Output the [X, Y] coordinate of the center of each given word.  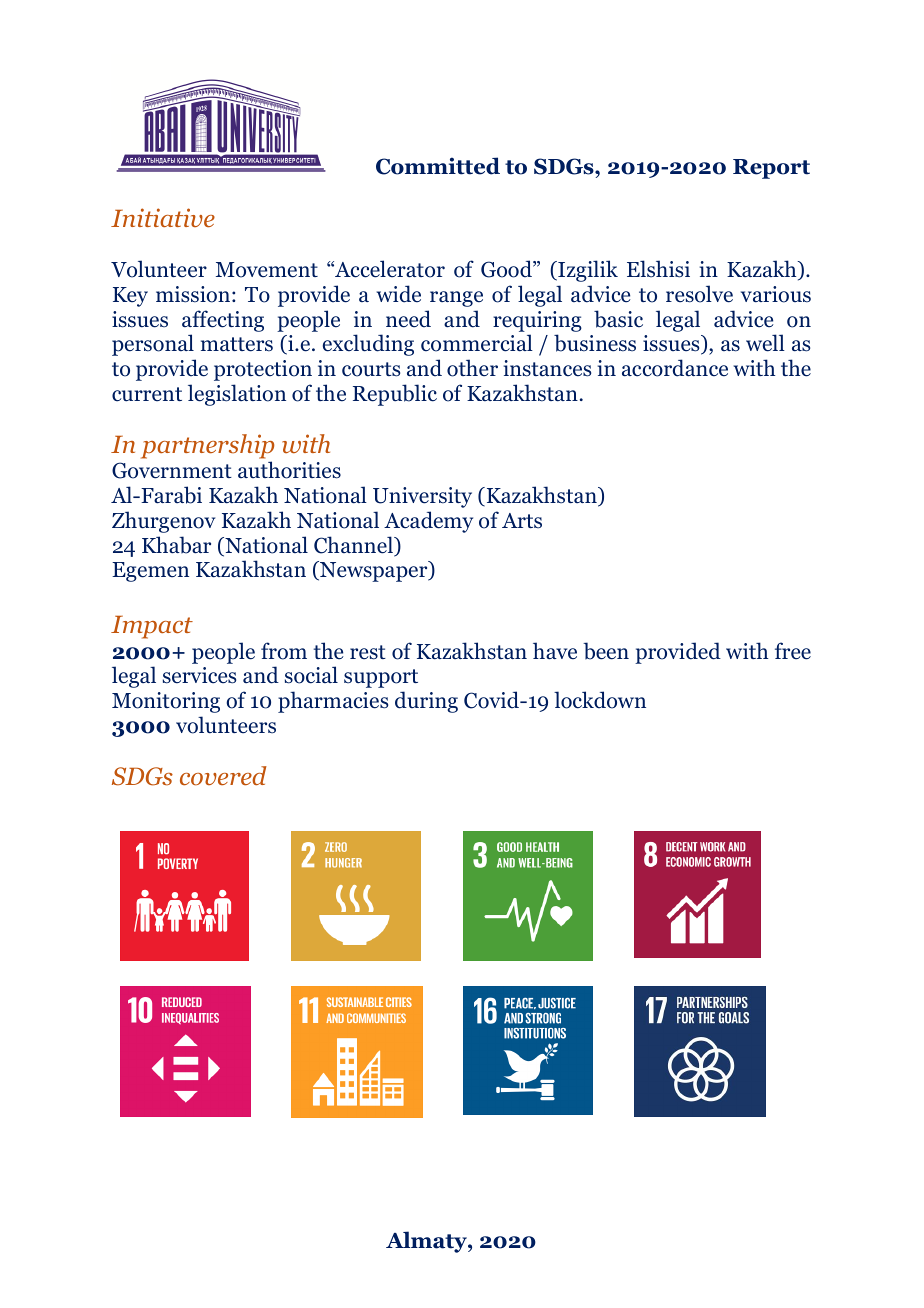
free [793, 651]
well [765, 343]
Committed [438, 166]
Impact [152, 627]
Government [172, 470]
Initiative [163, 218]
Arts [522, 521]
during [426, 702]
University [422, 497]
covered [223, 776]
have [555, 651]
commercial [477, 343]
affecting [223, 321]
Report [771, 169]
